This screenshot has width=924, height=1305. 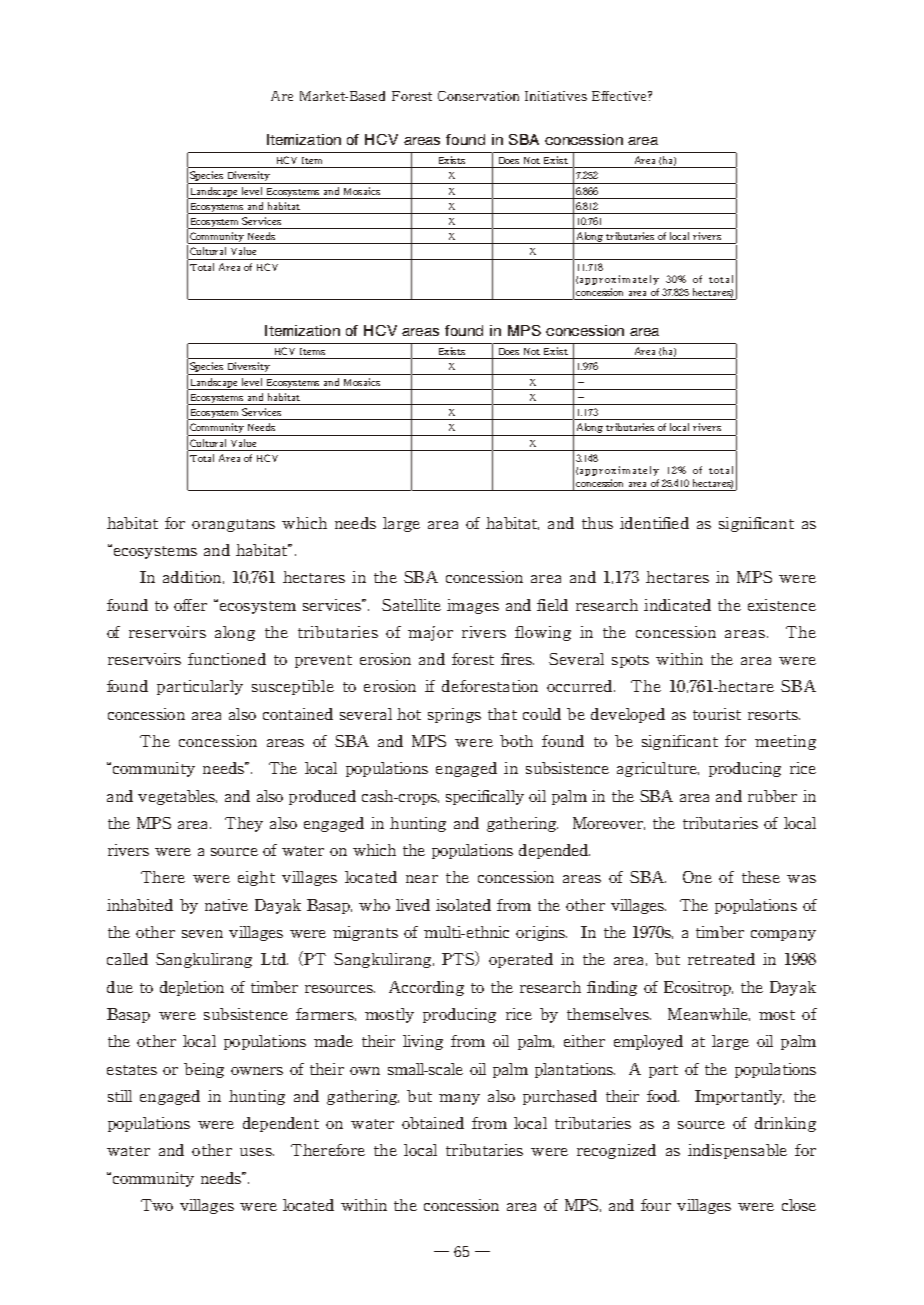 I want to click on these, so click(x=761, y=877).
